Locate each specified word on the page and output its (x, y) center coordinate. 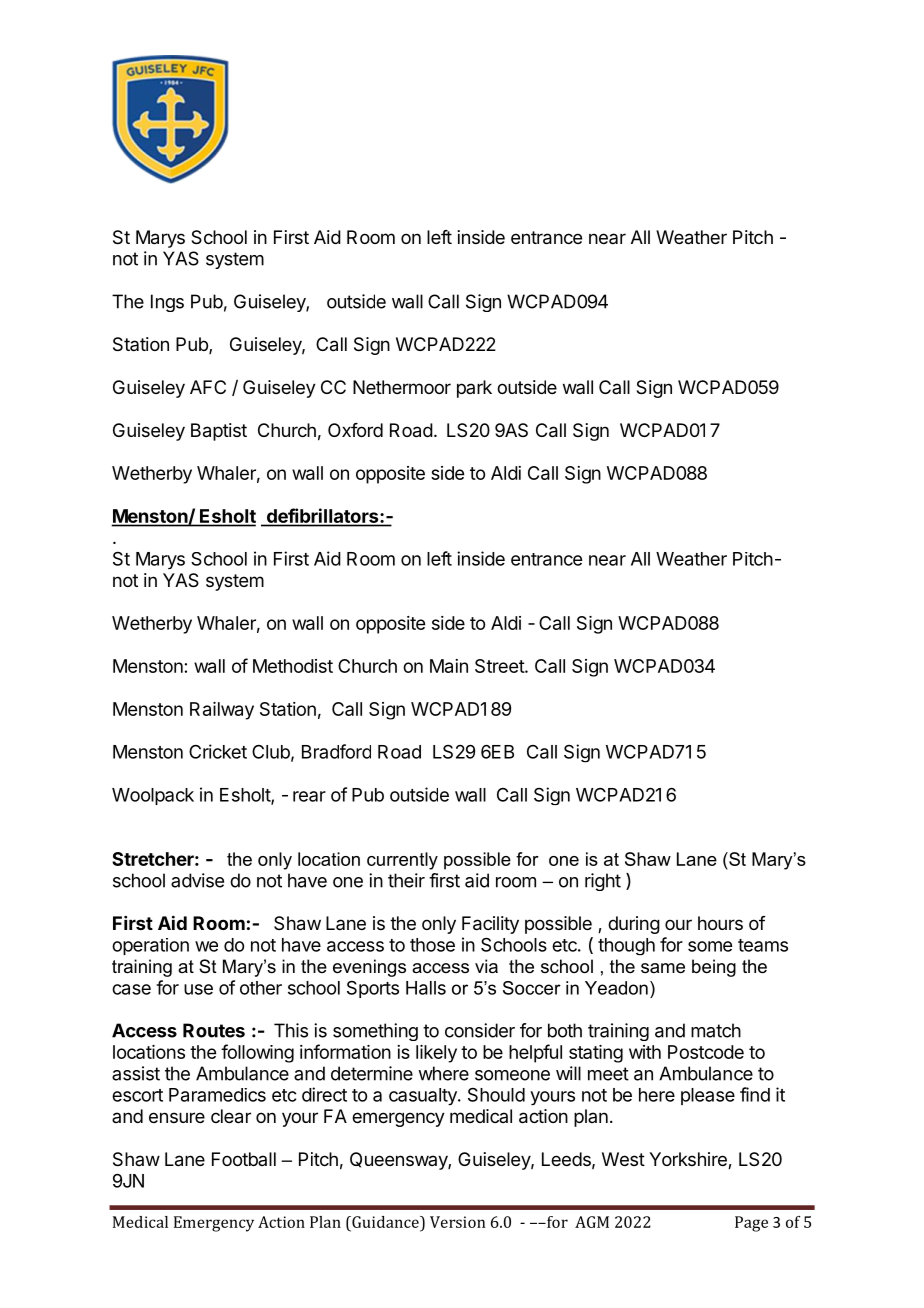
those (432, 945)
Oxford (355, 430)
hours (720, 923)
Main (449, 666)
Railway (222, 711)
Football (244, 1159)
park (474, 389)
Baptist (219, 432)
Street (500, 666)
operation (150, 946)
